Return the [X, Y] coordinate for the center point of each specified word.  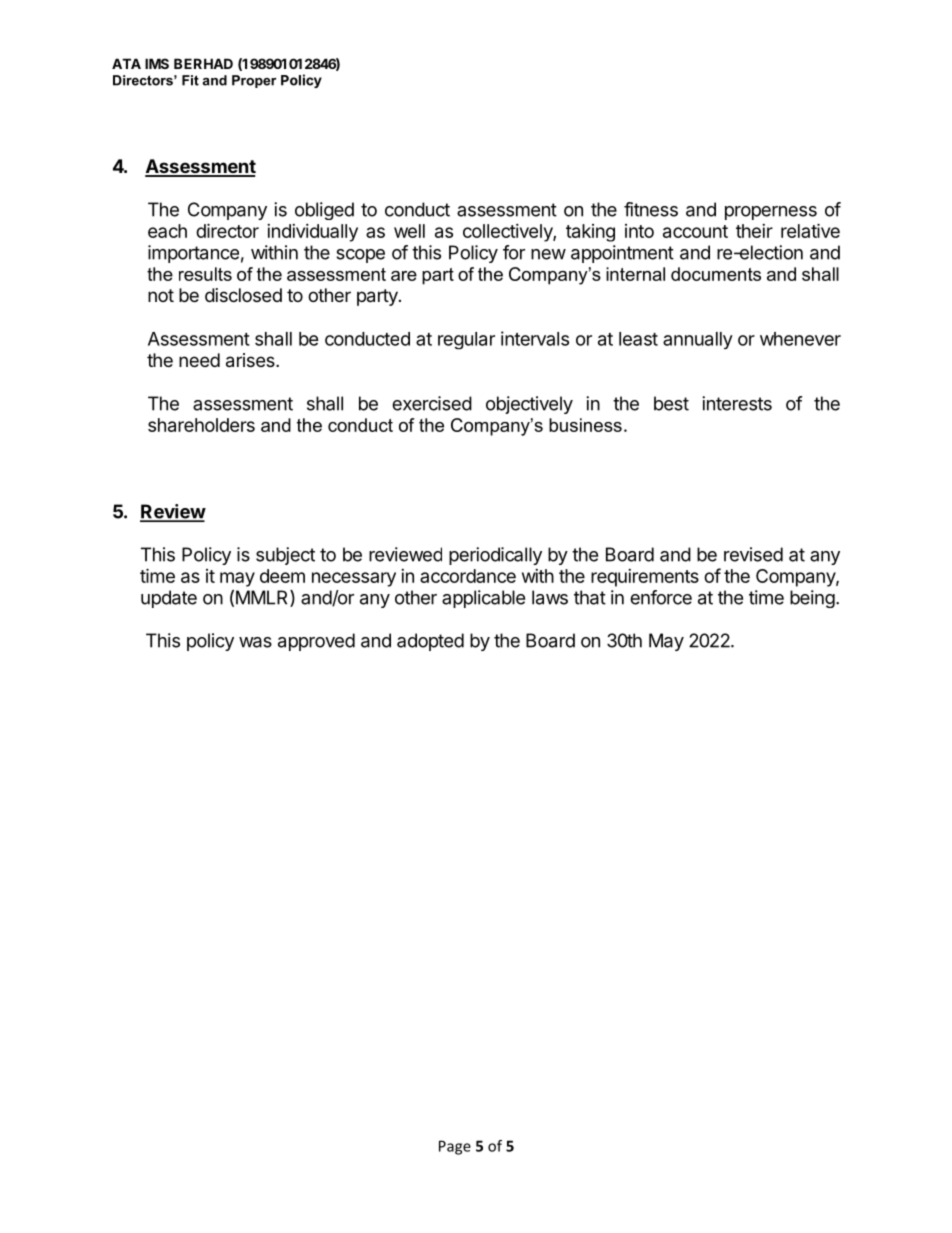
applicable [483, 599]
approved [316, 642]
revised [753, 554]
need [199, 360]
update [169, 599]
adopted [430, 642]
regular [466, 340]
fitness [651, 209]
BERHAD [203, 63]
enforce [661, 597]
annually [698, 340]
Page [455, 1147]
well [409, 231]
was [255, 642]
